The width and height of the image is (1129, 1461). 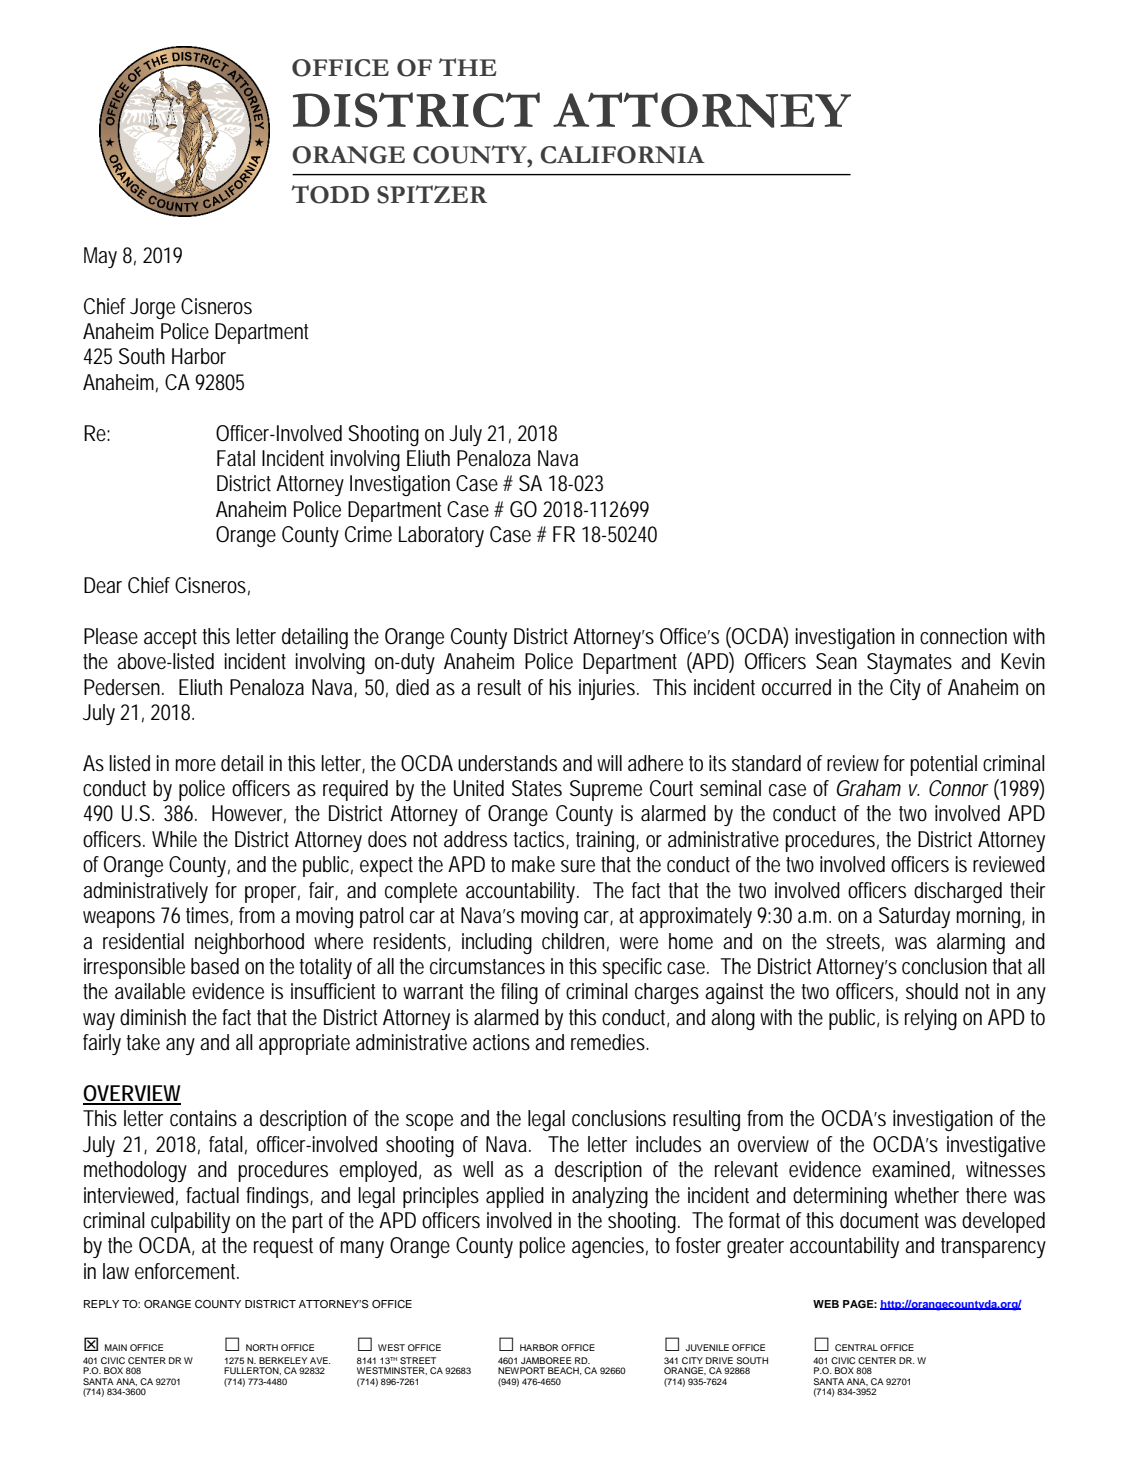 What do you see at coordinates (623, 155) in the image?
I see `CALIFORNIA` at bounding box center [623, 155].
